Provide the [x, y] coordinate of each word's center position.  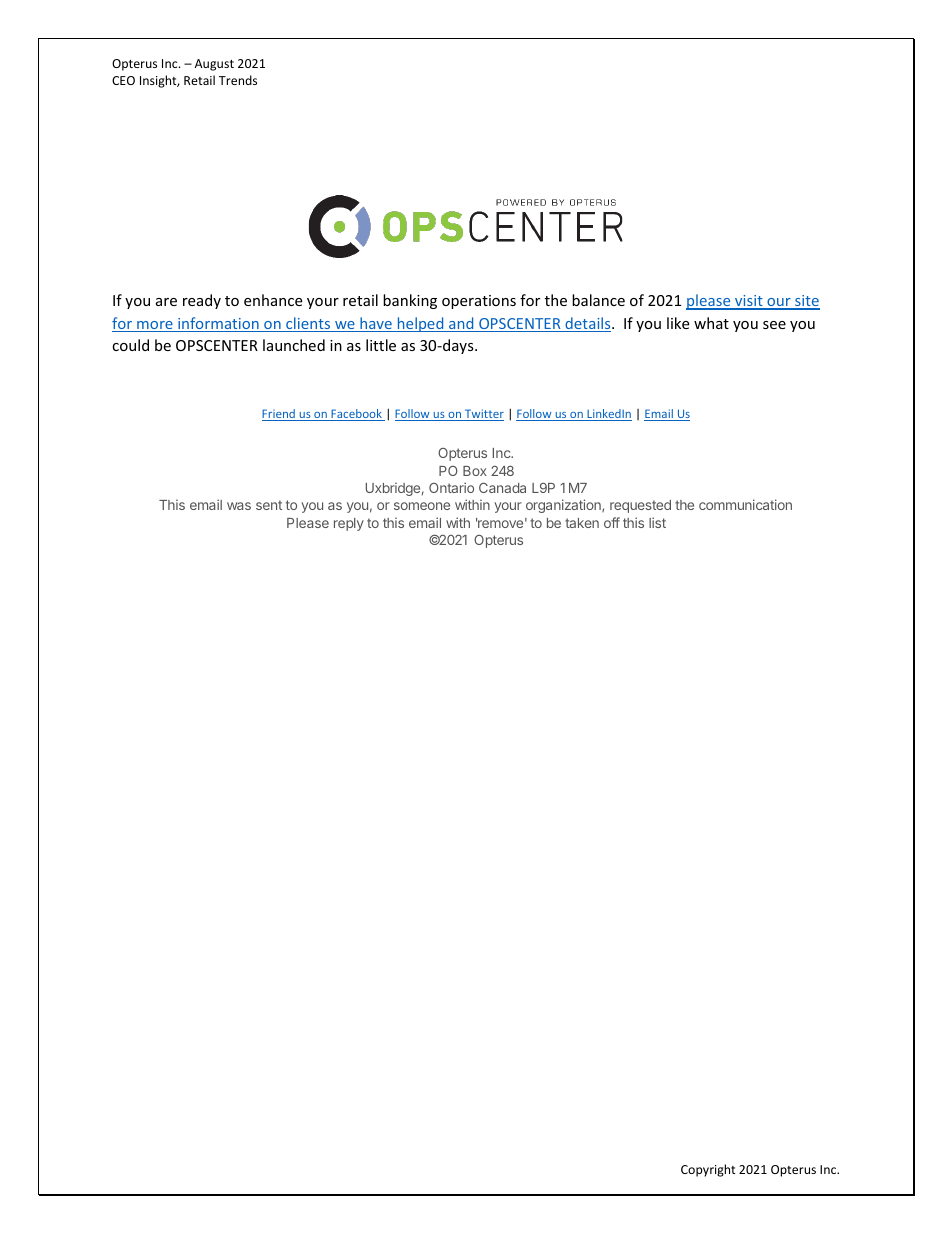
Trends [238, 80]
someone [422, 506]
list [657, 522]
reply [349, 524]
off [612, 522]
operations [479, 302]
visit [749, 302]
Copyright [708, 1170]
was [239, 506]
